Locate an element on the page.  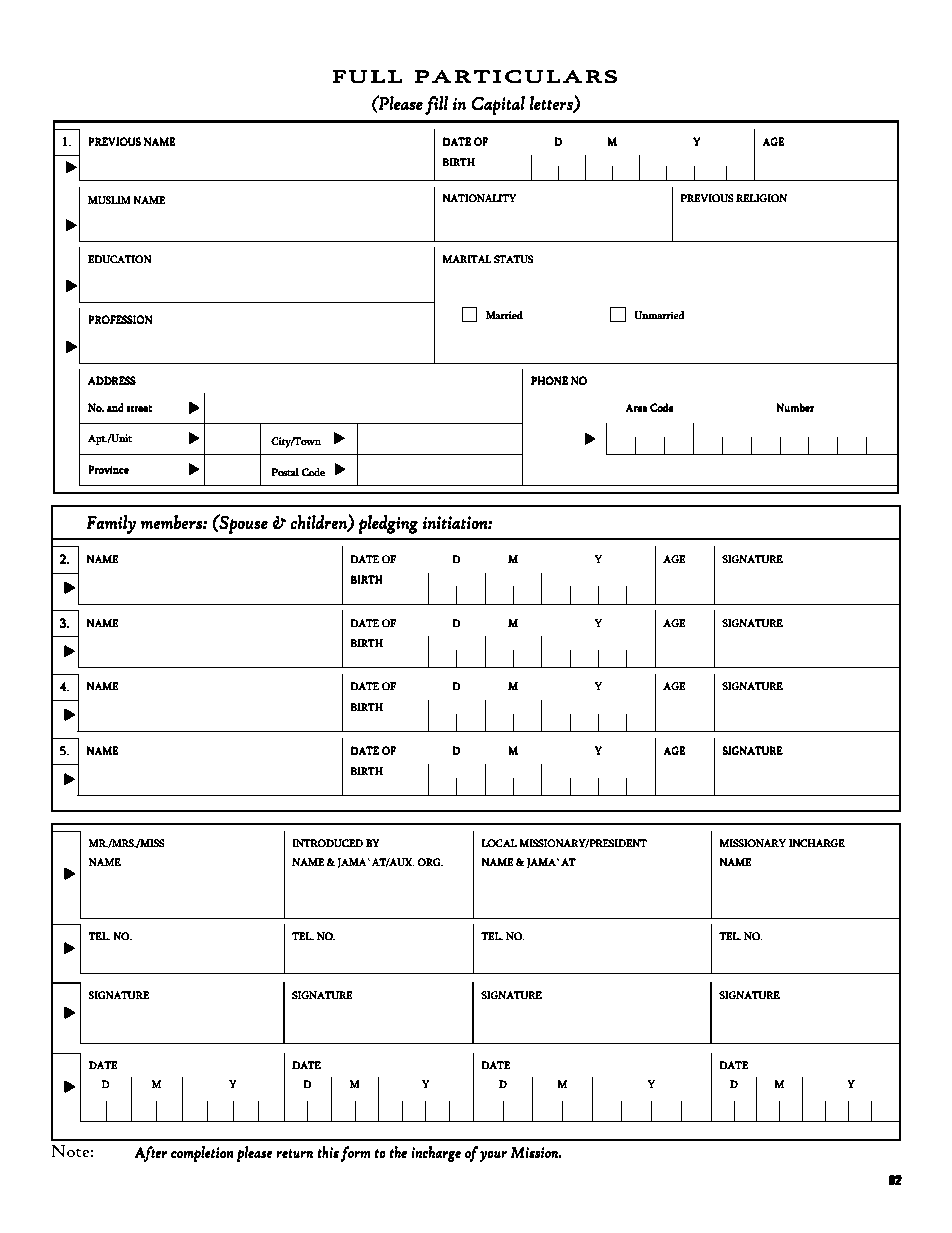
Family is located at coordinates (111, 524).
